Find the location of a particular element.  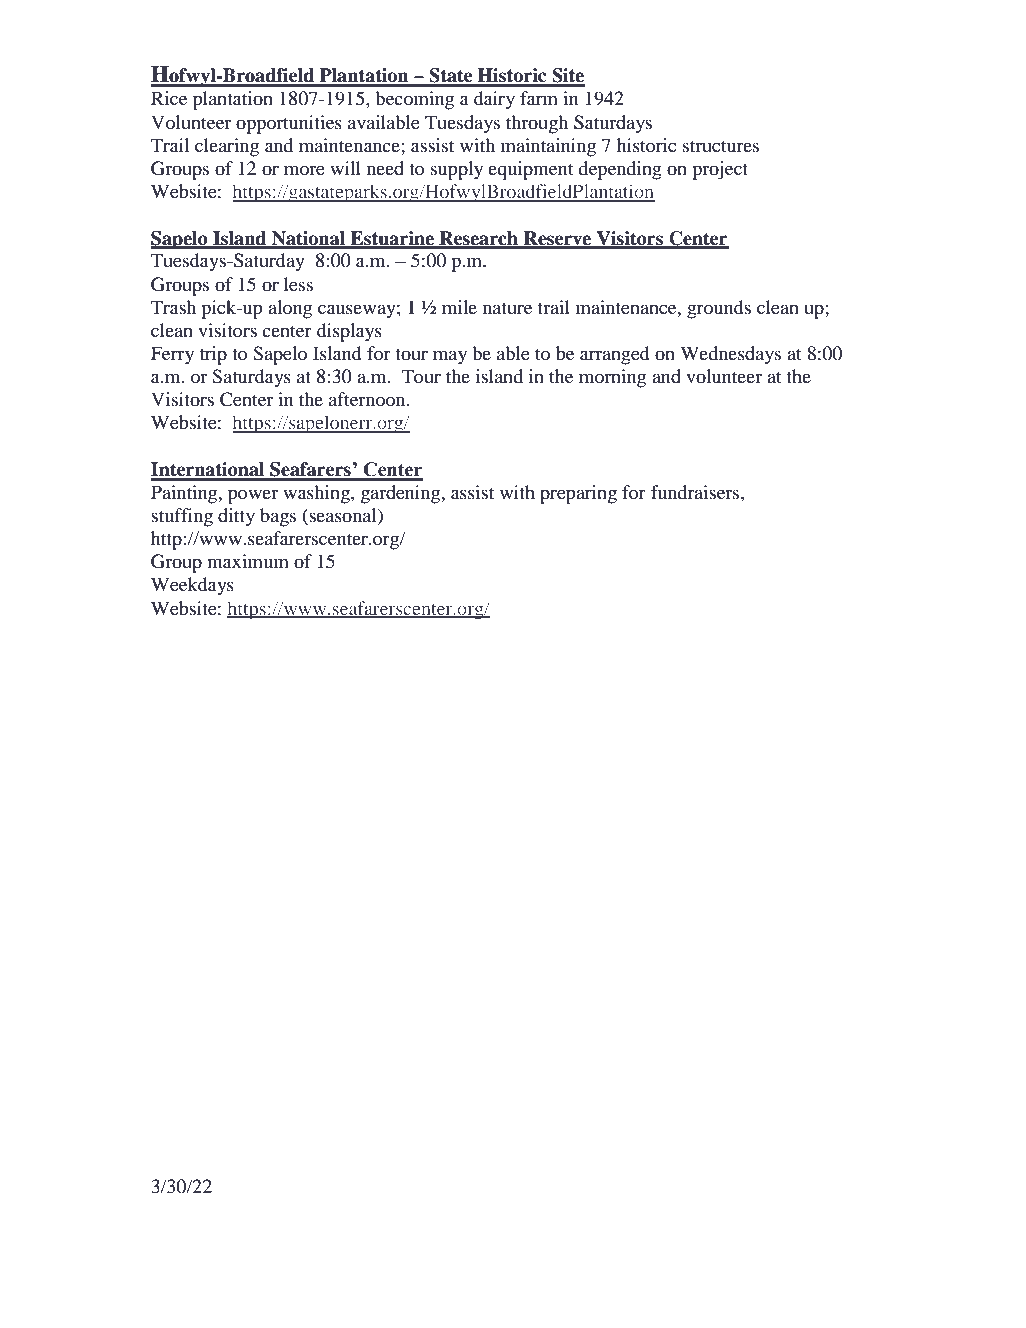

maximum is located at coordinates (248, 561).
